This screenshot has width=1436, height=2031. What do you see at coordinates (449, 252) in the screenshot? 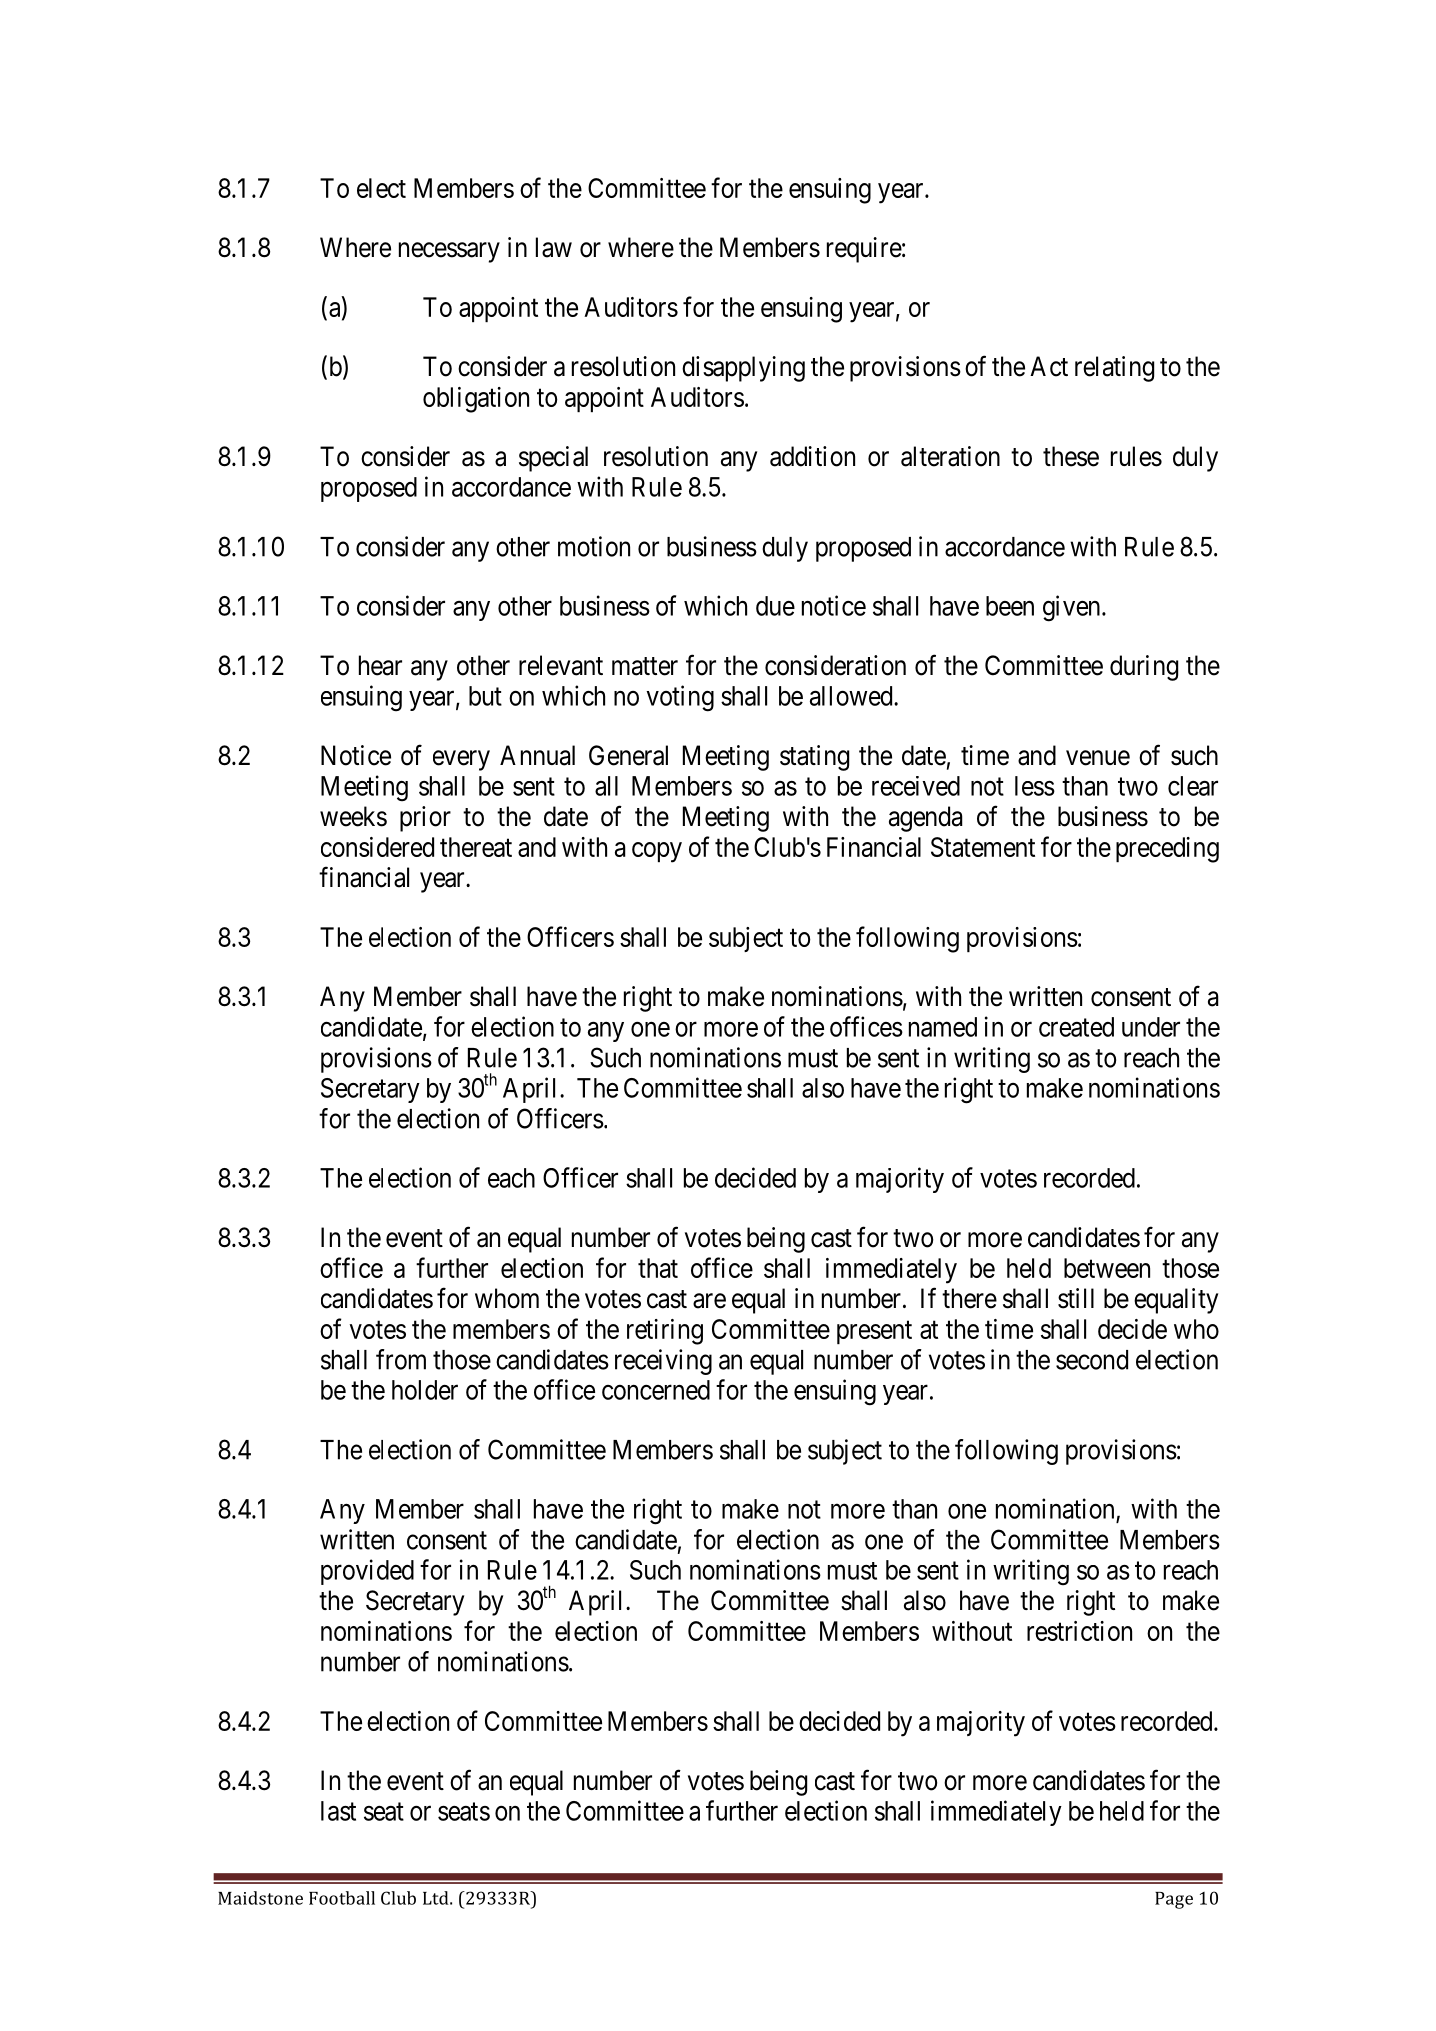
I see `necessary` at bounding box center [449, 252].
